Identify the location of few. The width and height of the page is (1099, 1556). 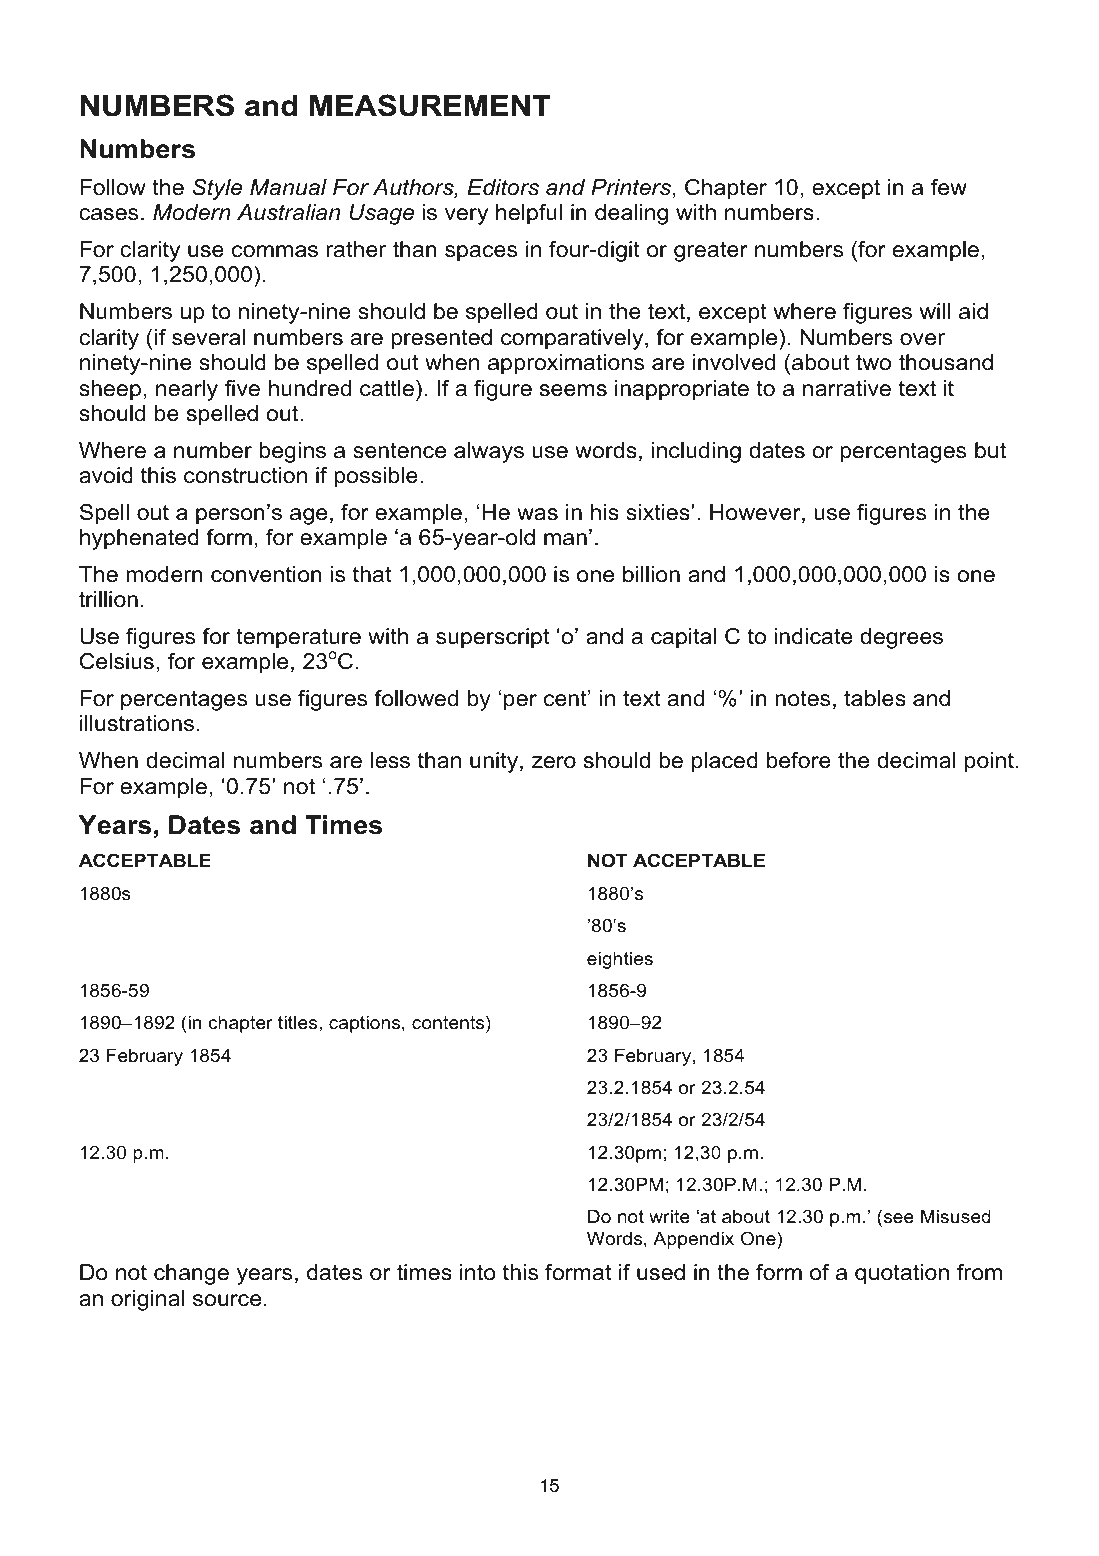
(949, 187).
